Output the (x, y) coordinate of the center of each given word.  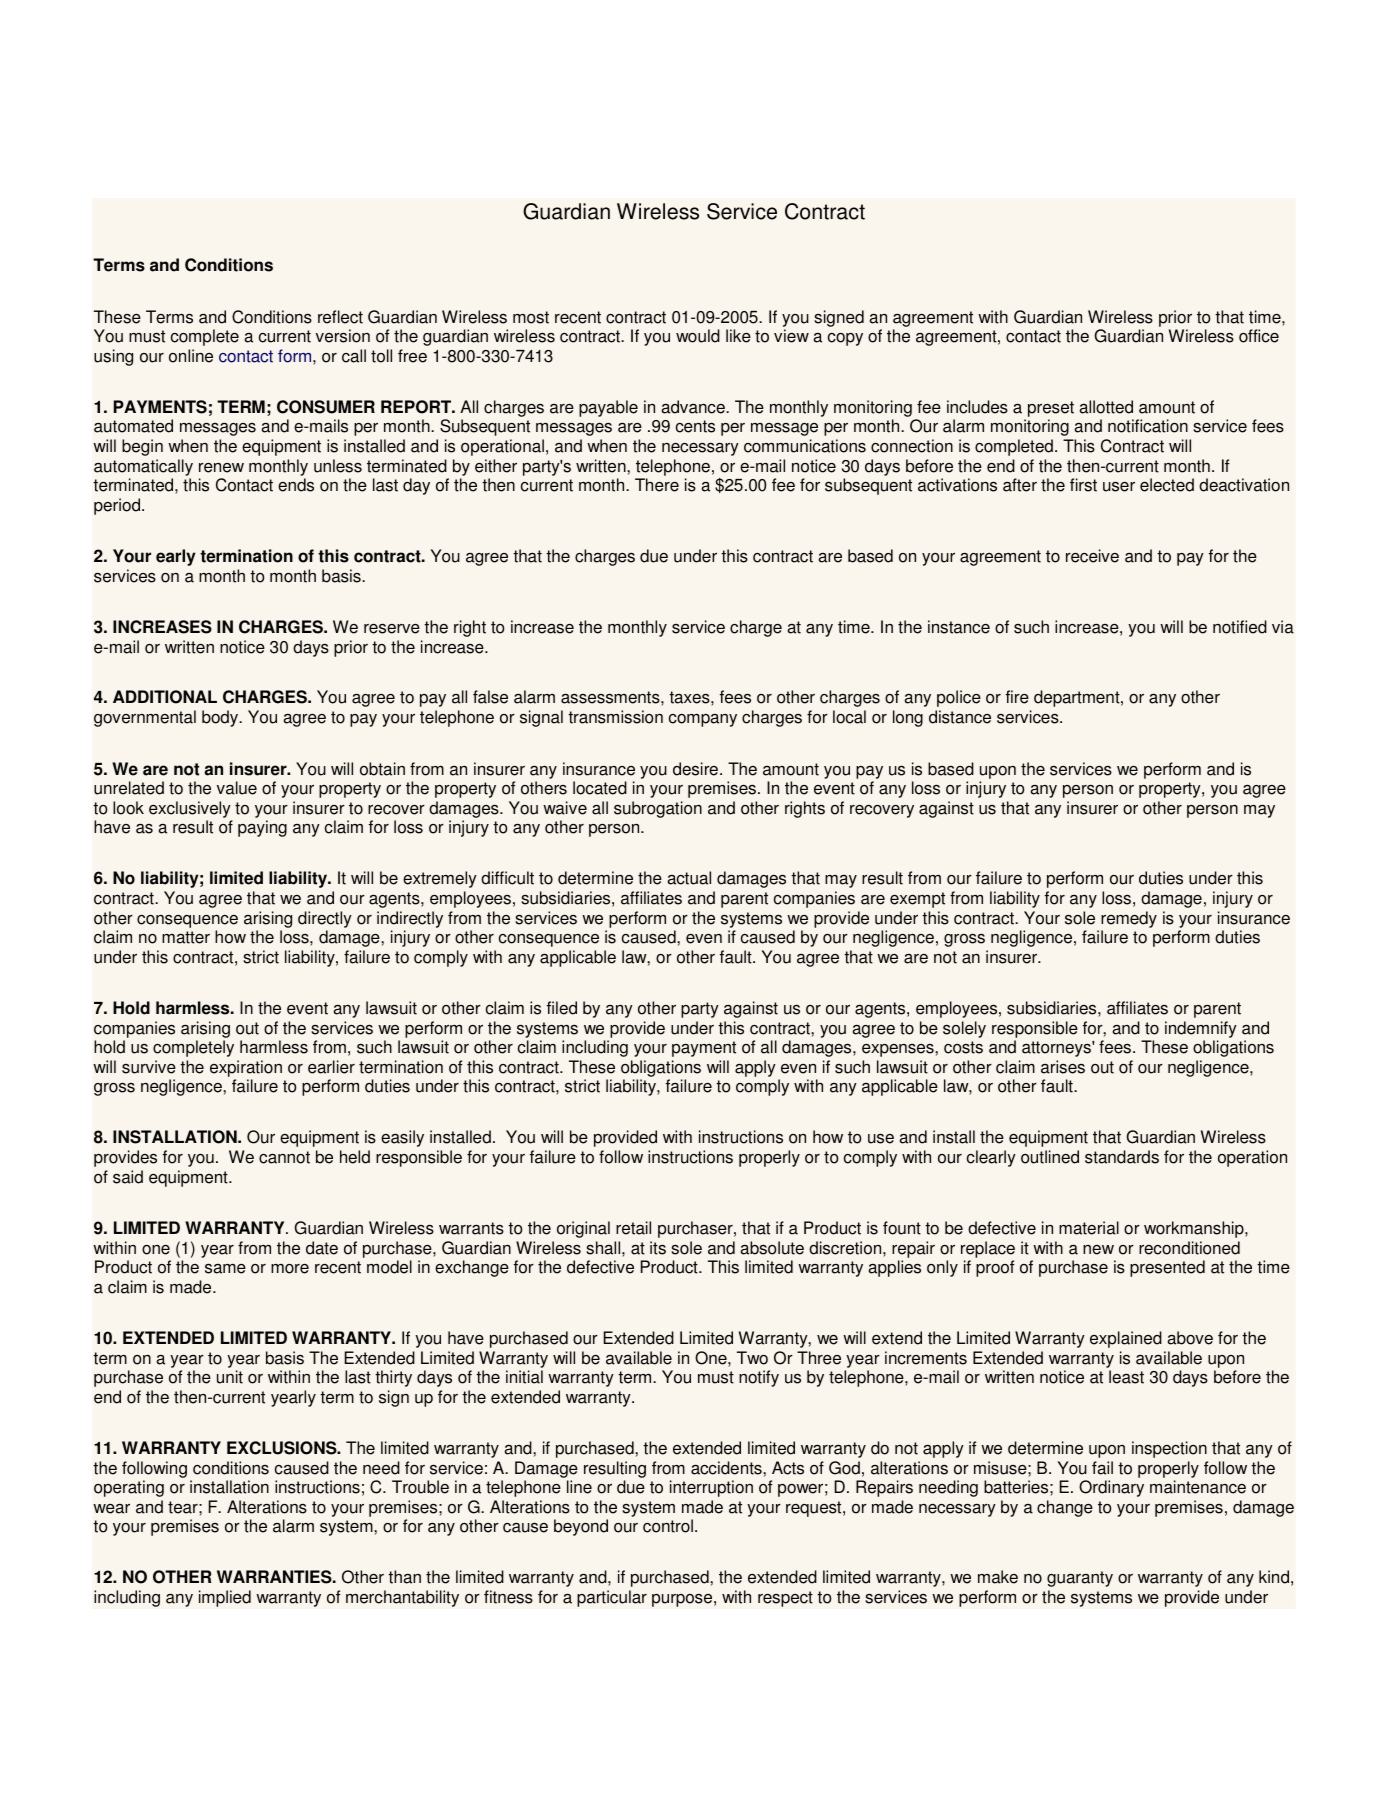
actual (689, 878)
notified (1240, 627)
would (698, 336)
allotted (1106, 407)
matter (186, 937)
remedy (1129, 919)
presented (1167, 1268)
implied (225, 1598)
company (703, 720)
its (658, 1248)
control (669, 1526)
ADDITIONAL (165, 697)
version (343, 336)
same (225, 1268)
